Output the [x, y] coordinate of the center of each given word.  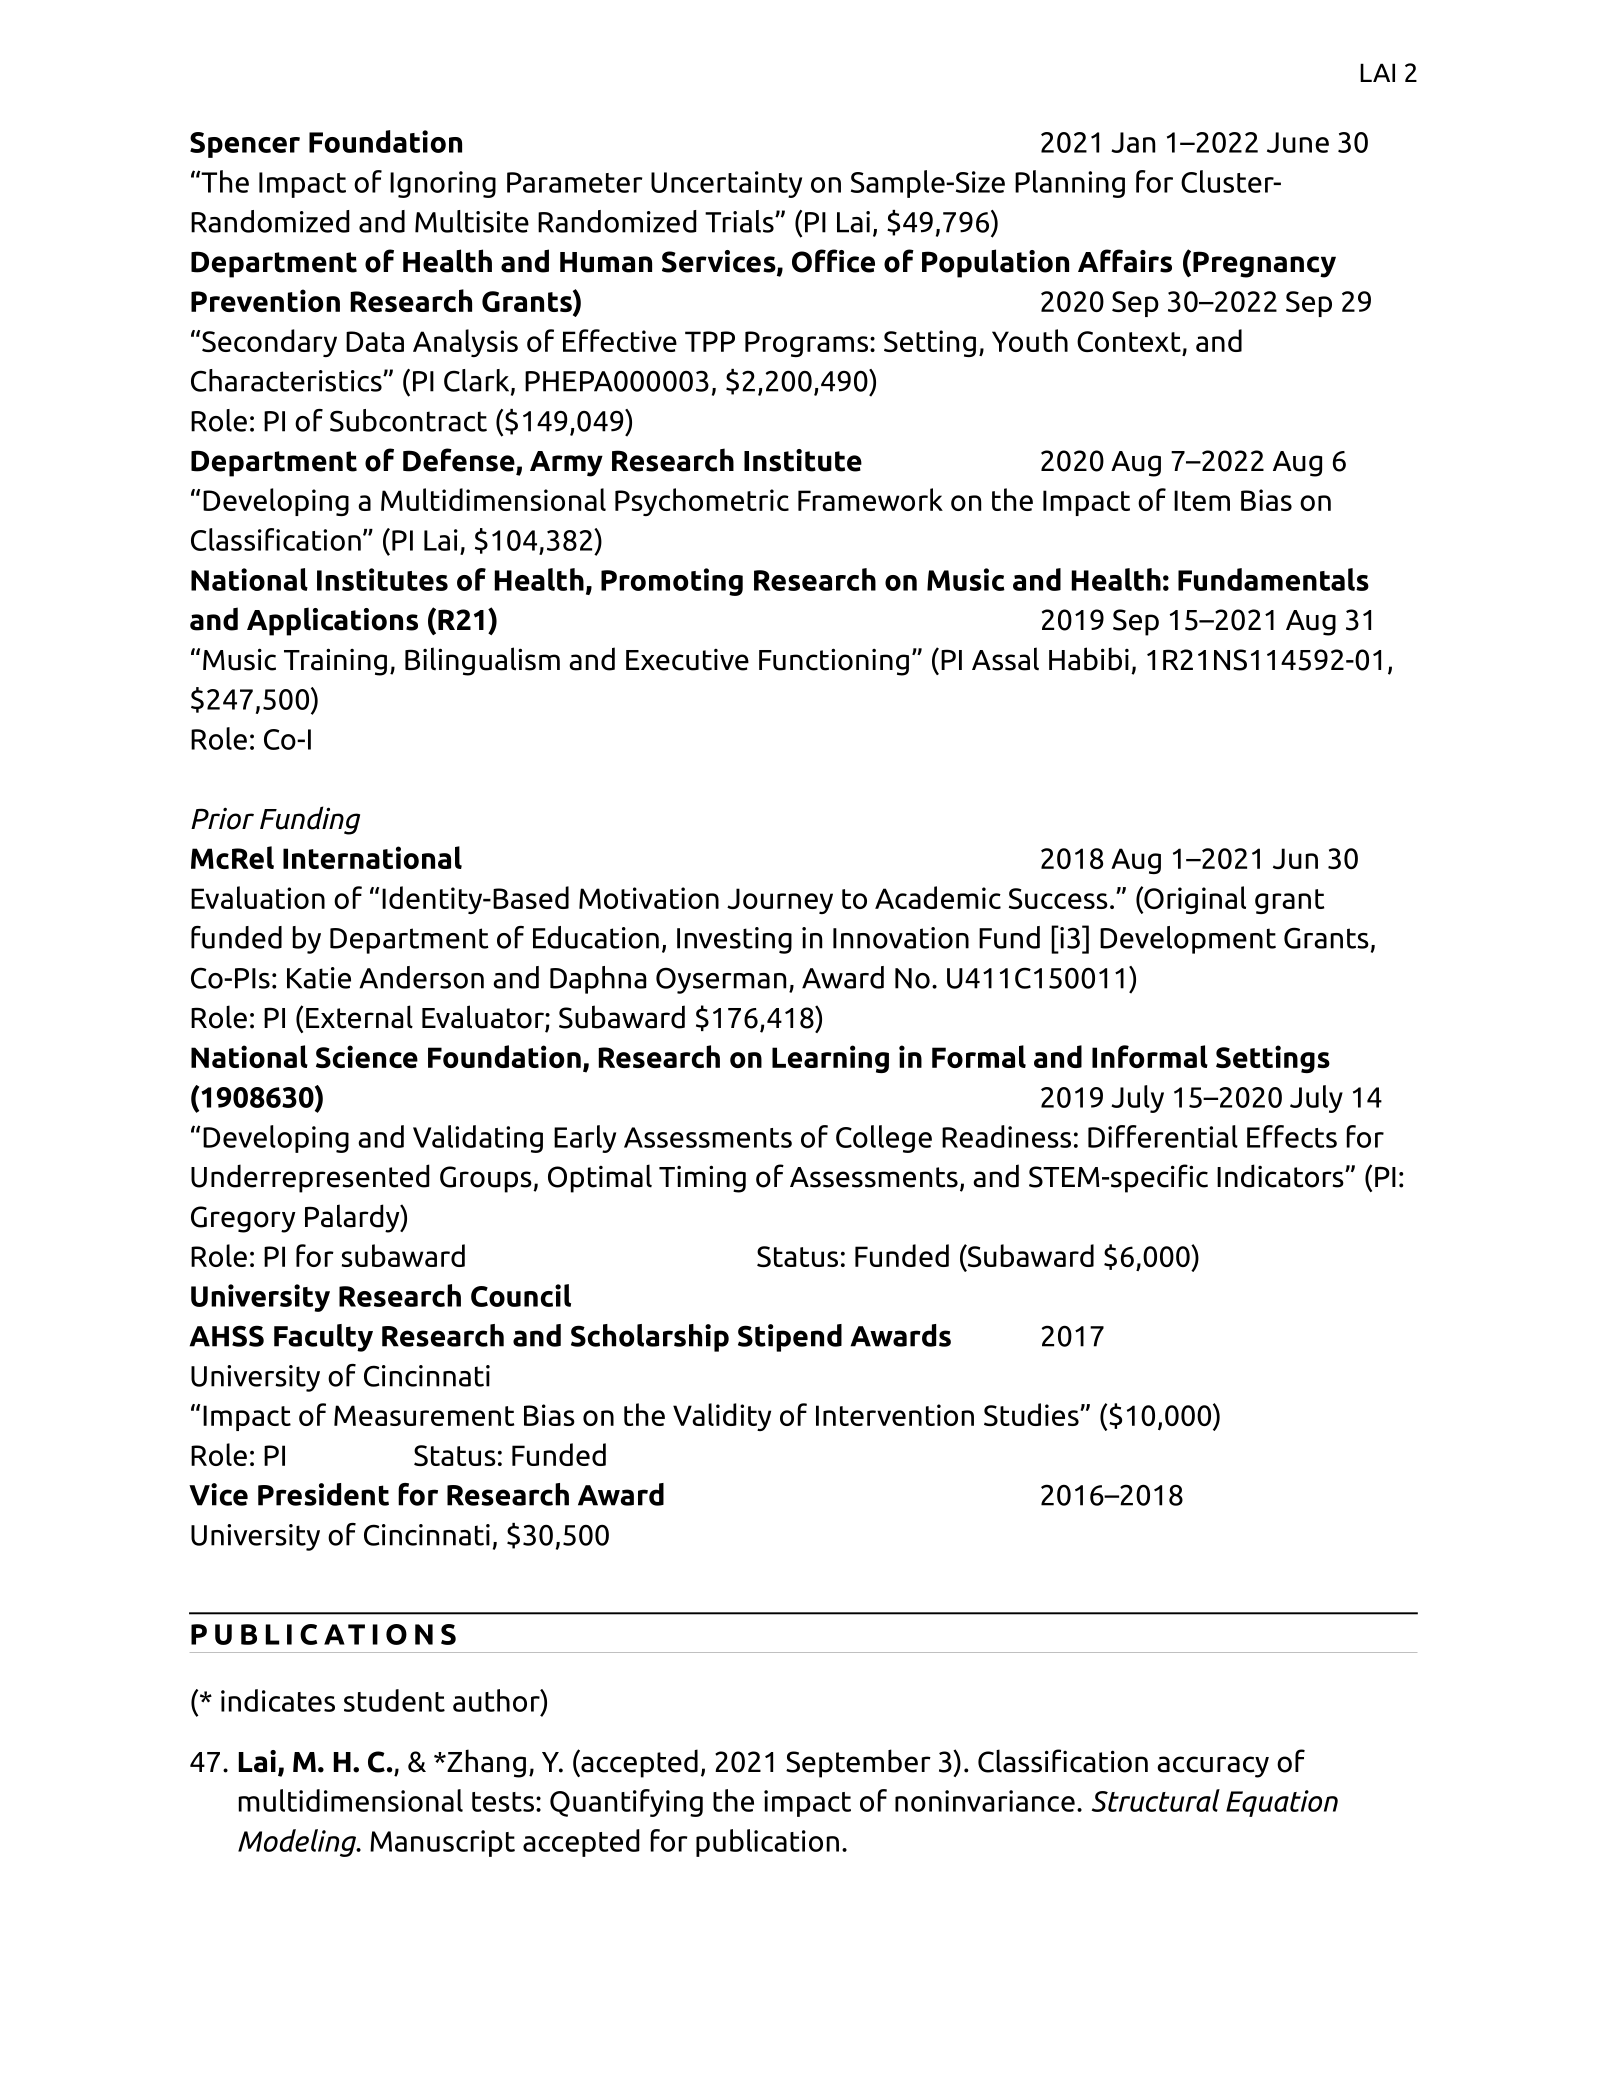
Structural [1155, 1800]
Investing [734, 940]
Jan [1133, 142]
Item [1202, 500]
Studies [1032, 1414]
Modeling [298, 1843]
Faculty [323, 1338]
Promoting [672, 582]
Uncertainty [726, 184]
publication [767, 1843]
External [359, 1017]
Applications [332, 621]
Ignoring [443, 184]
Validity [722, 1417]
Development [1188, 940]
